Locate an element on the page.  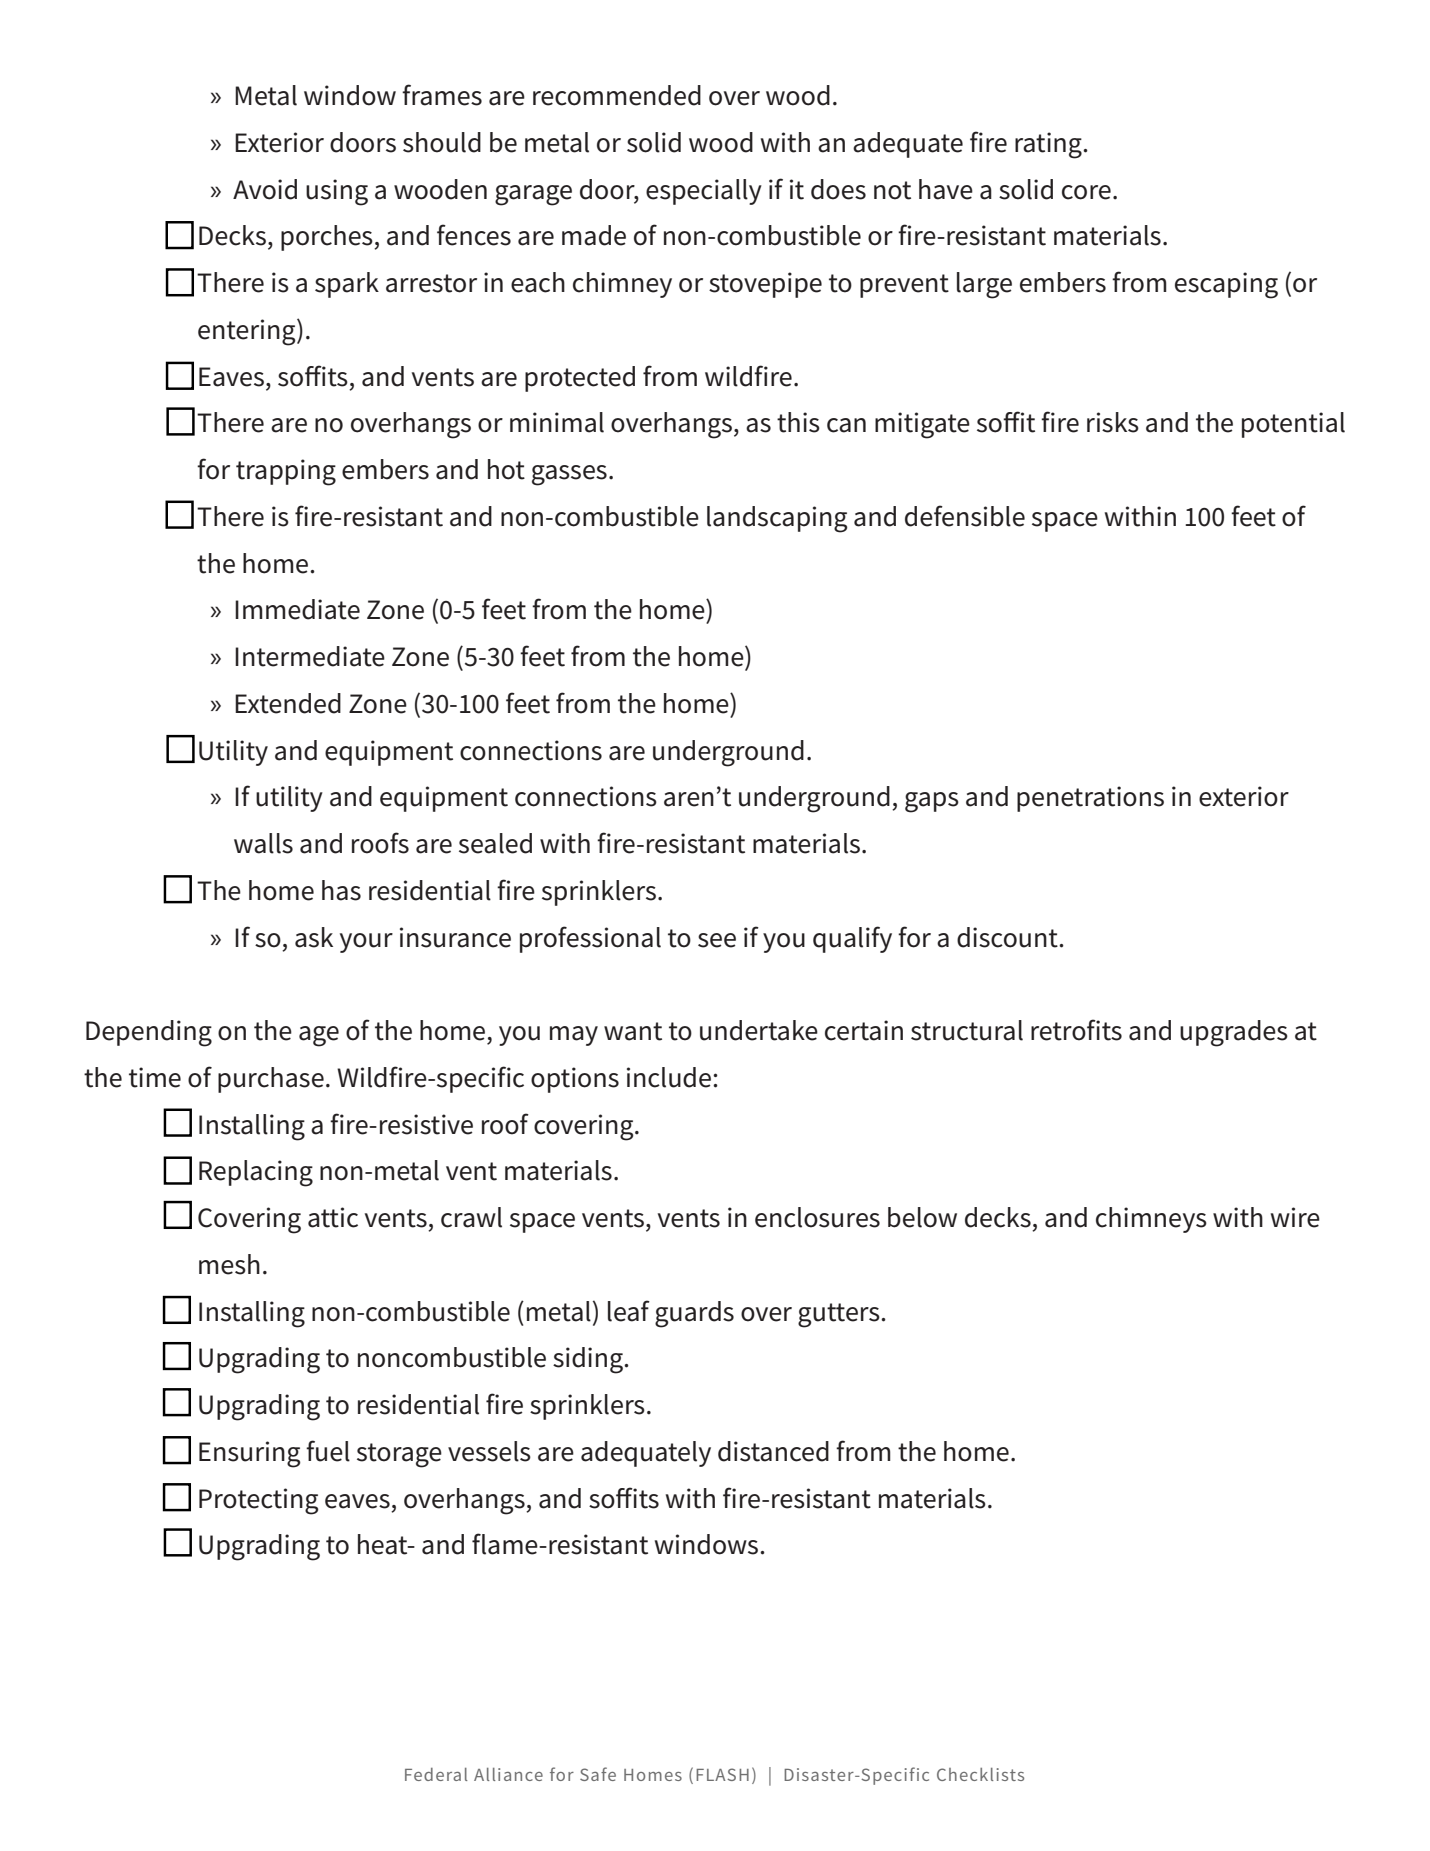
Avoid is located at coordinates (265, 189).
